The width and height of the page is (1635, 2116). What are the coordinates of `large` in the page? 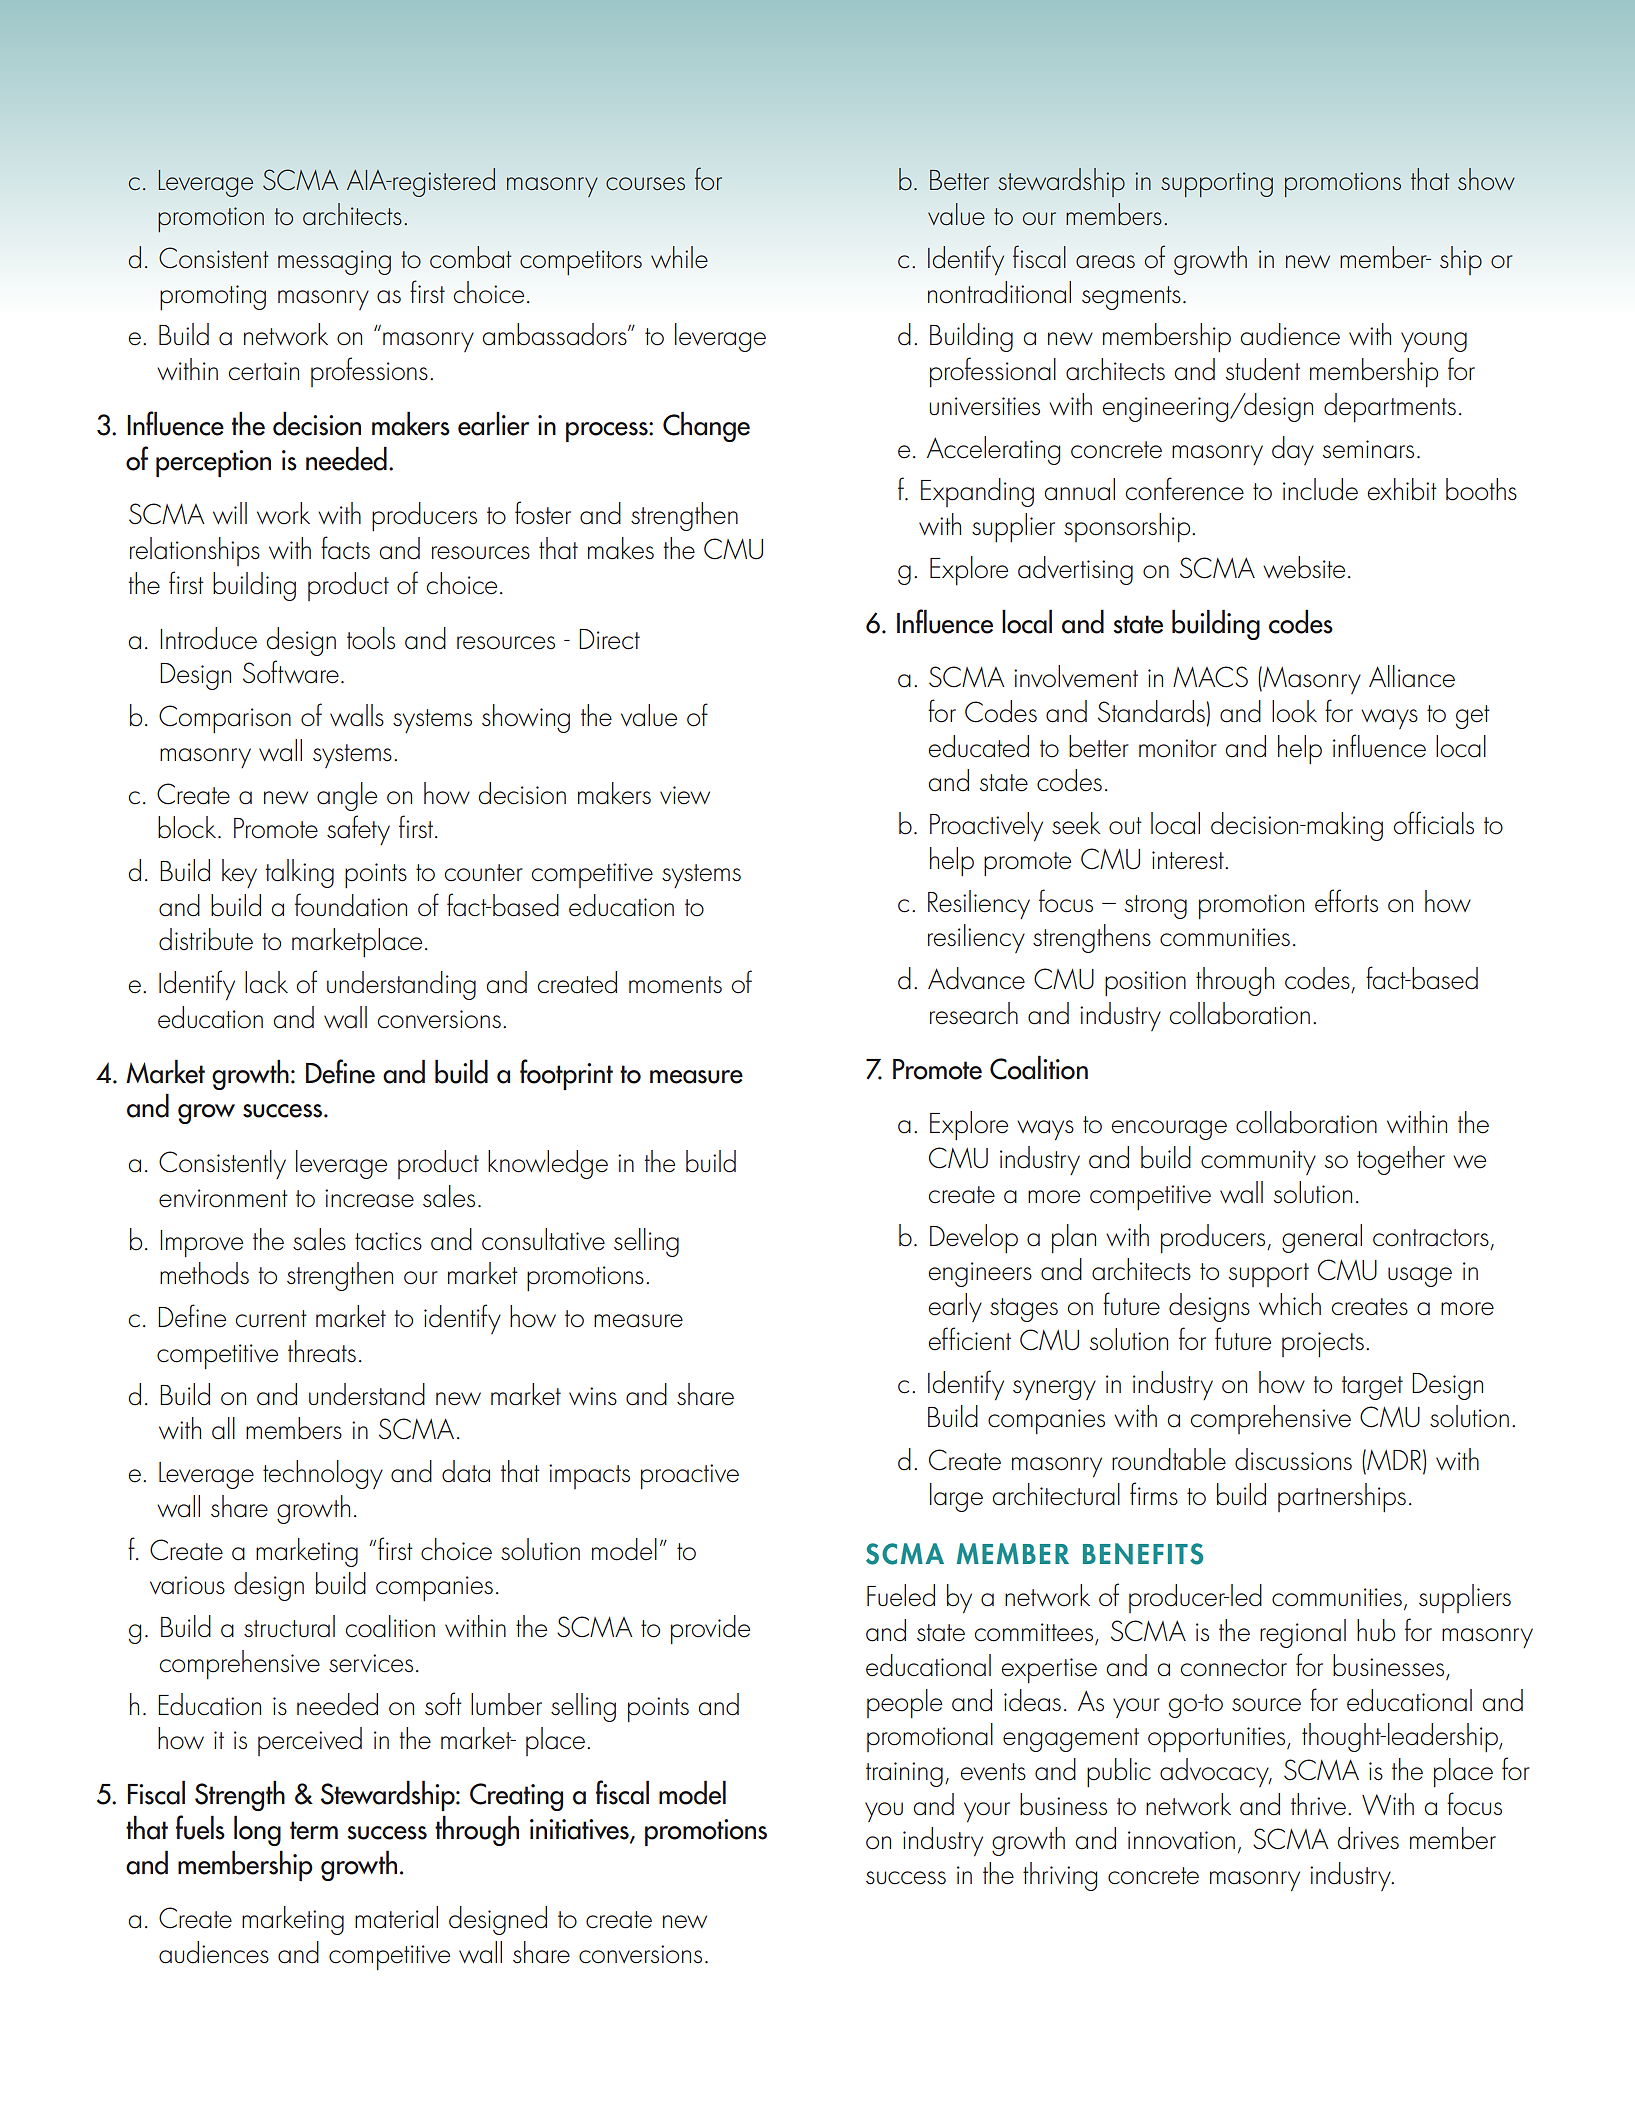 It's located at (956, 1497).
